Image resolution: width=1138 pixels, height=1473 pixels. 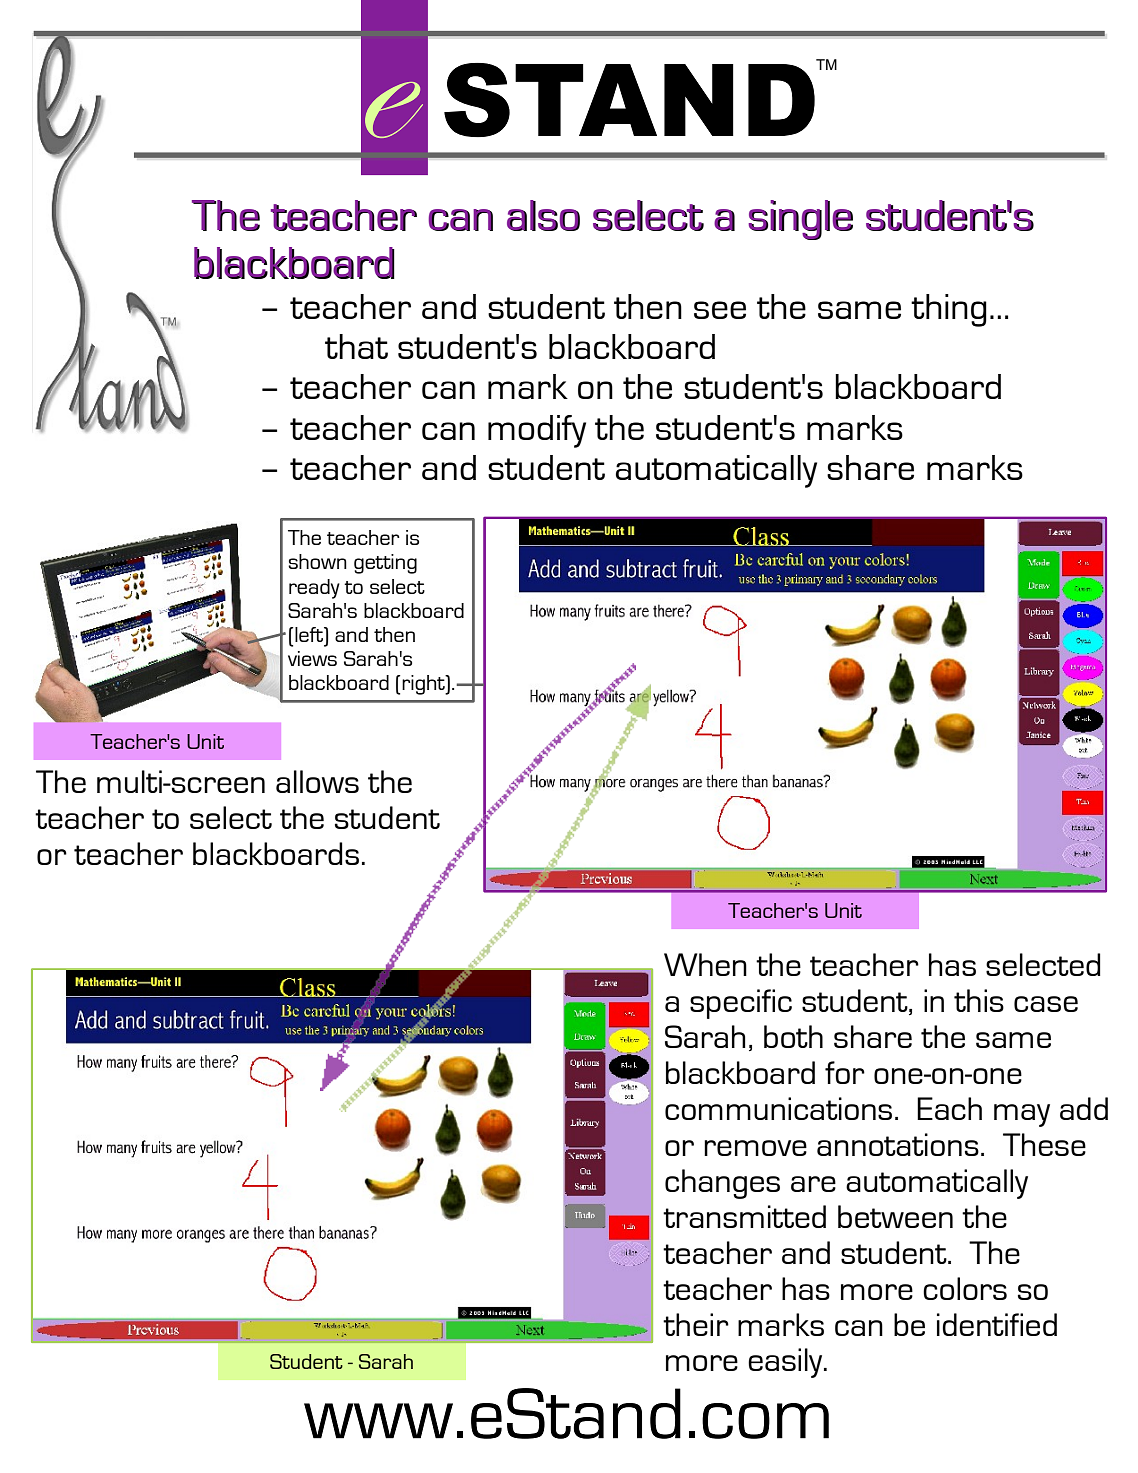 What do you see at coordinates (317, 781) in the image?
I see `allows` at bounding box center [317, 781].
